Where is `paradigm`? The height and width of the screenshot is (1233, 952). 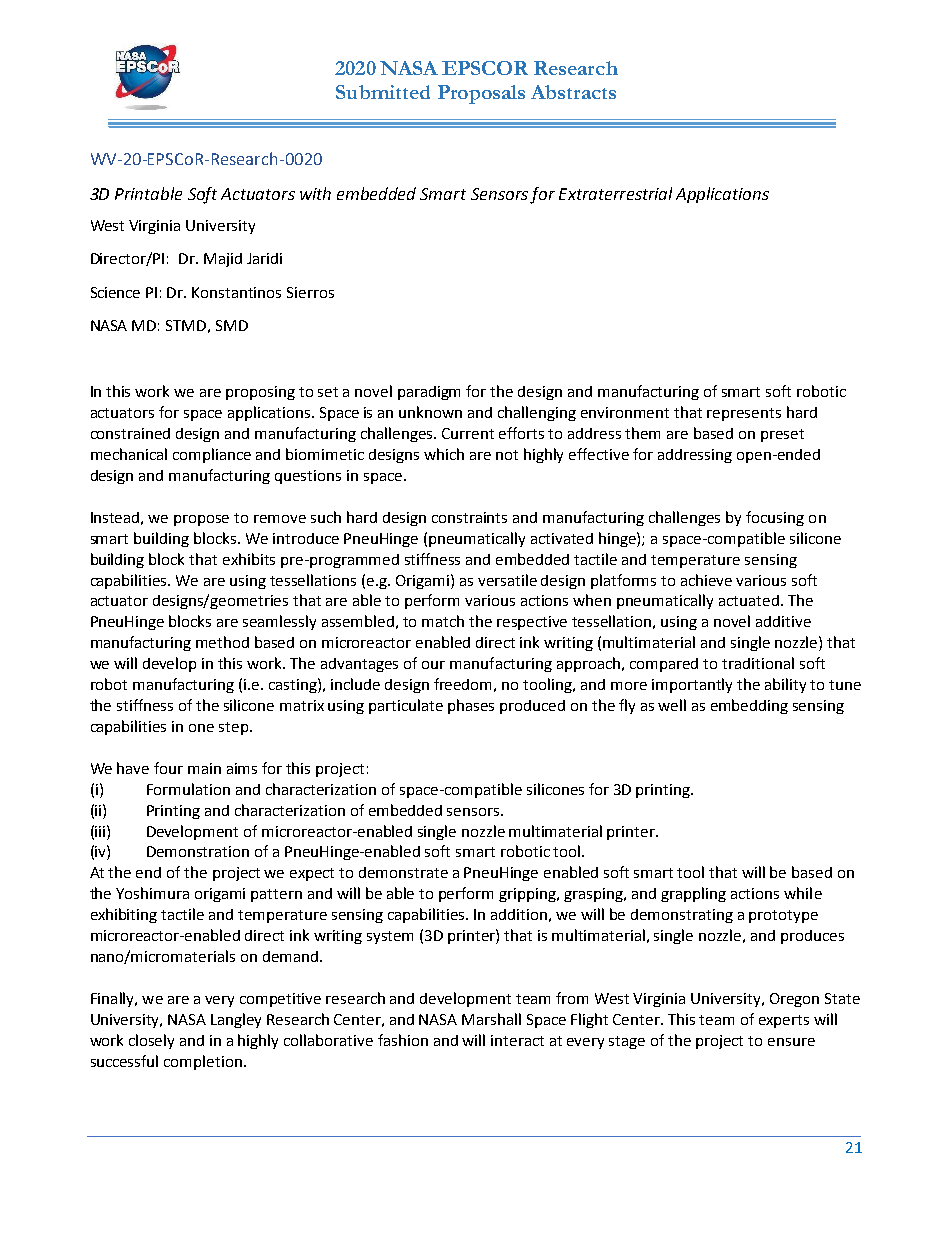 paradigm is located at coordinates (429, 393).
